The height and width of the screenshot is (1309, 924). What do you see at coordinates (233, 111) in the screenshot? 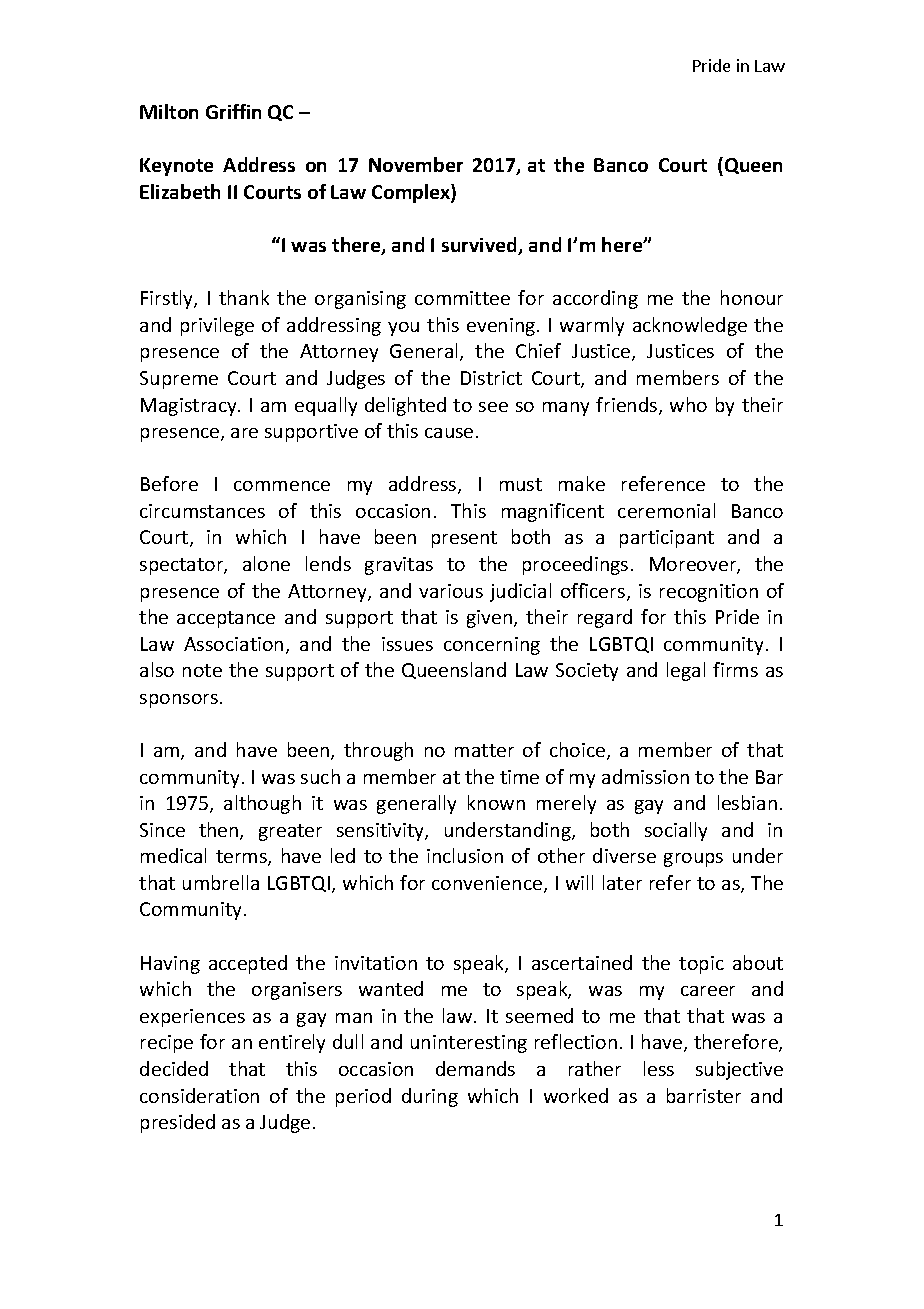
I see `Griffin` at bounding box center [233, 111].
